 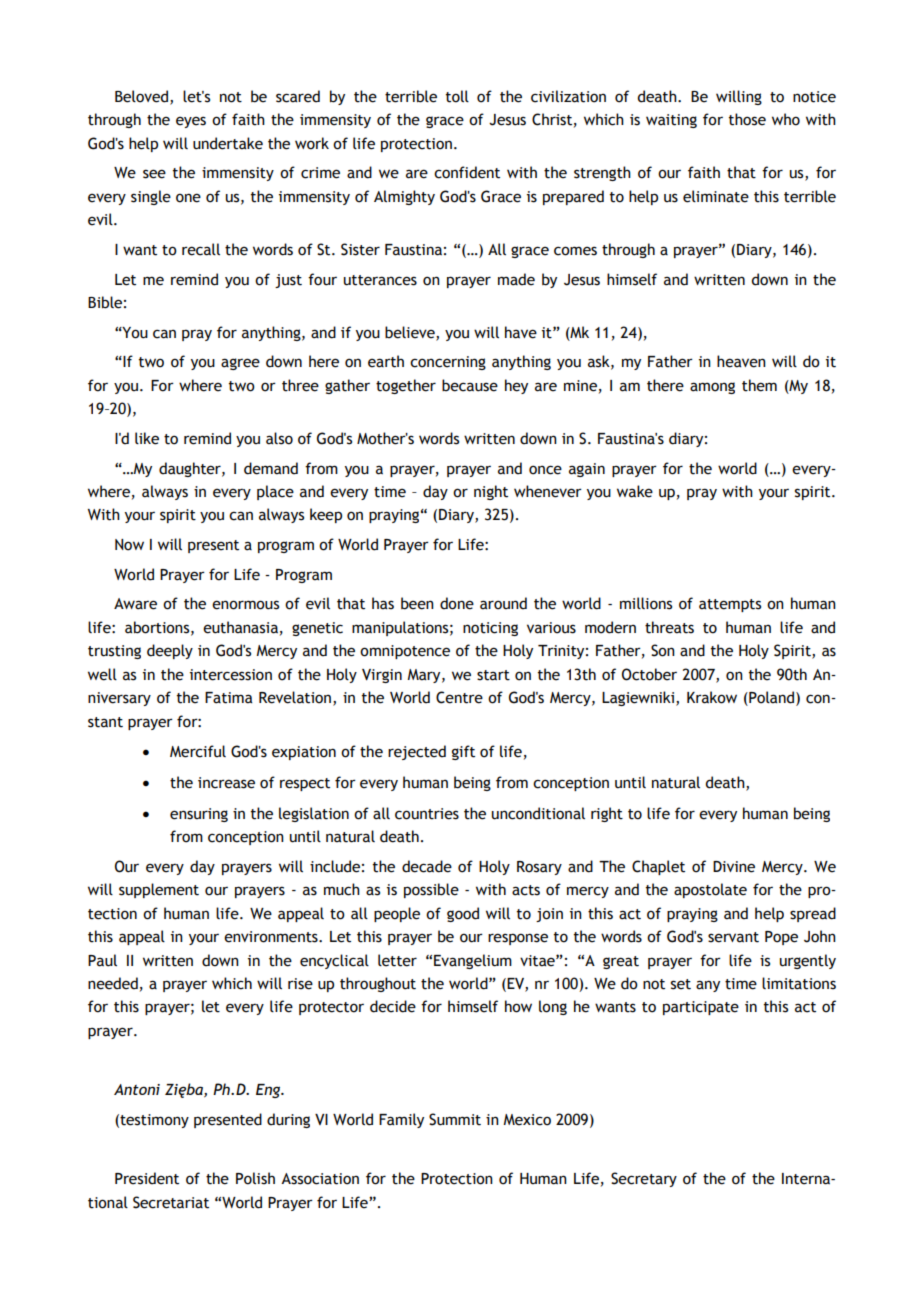 What do you see at coordinates (457, 96) in the document?
I see `toll` at bounding box center [457, 96].
